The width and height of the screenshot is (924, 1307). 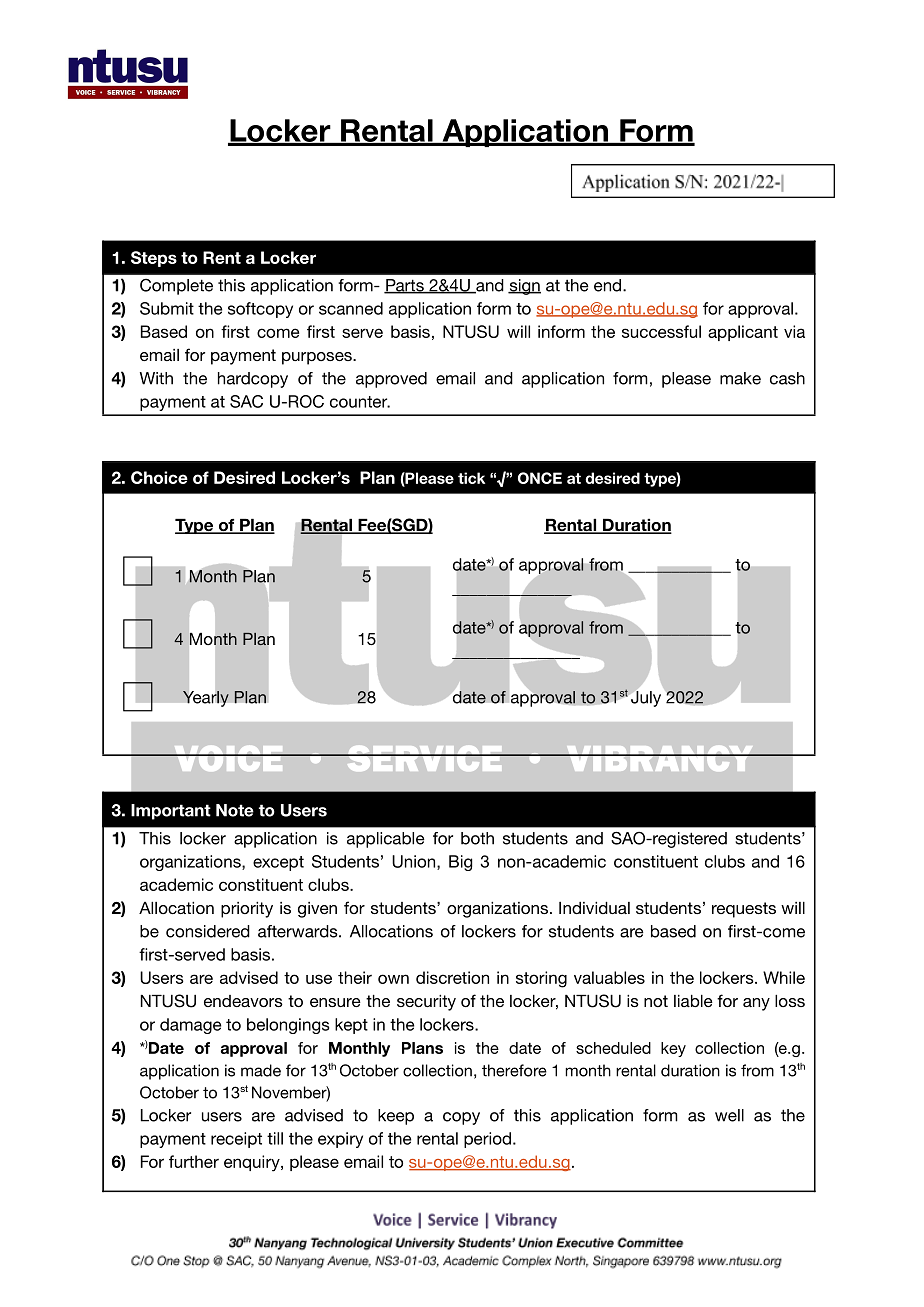 What do you see at coordinates (524, 287) in the screenshot?
I see `sign` at bounding box center [524, 287].
